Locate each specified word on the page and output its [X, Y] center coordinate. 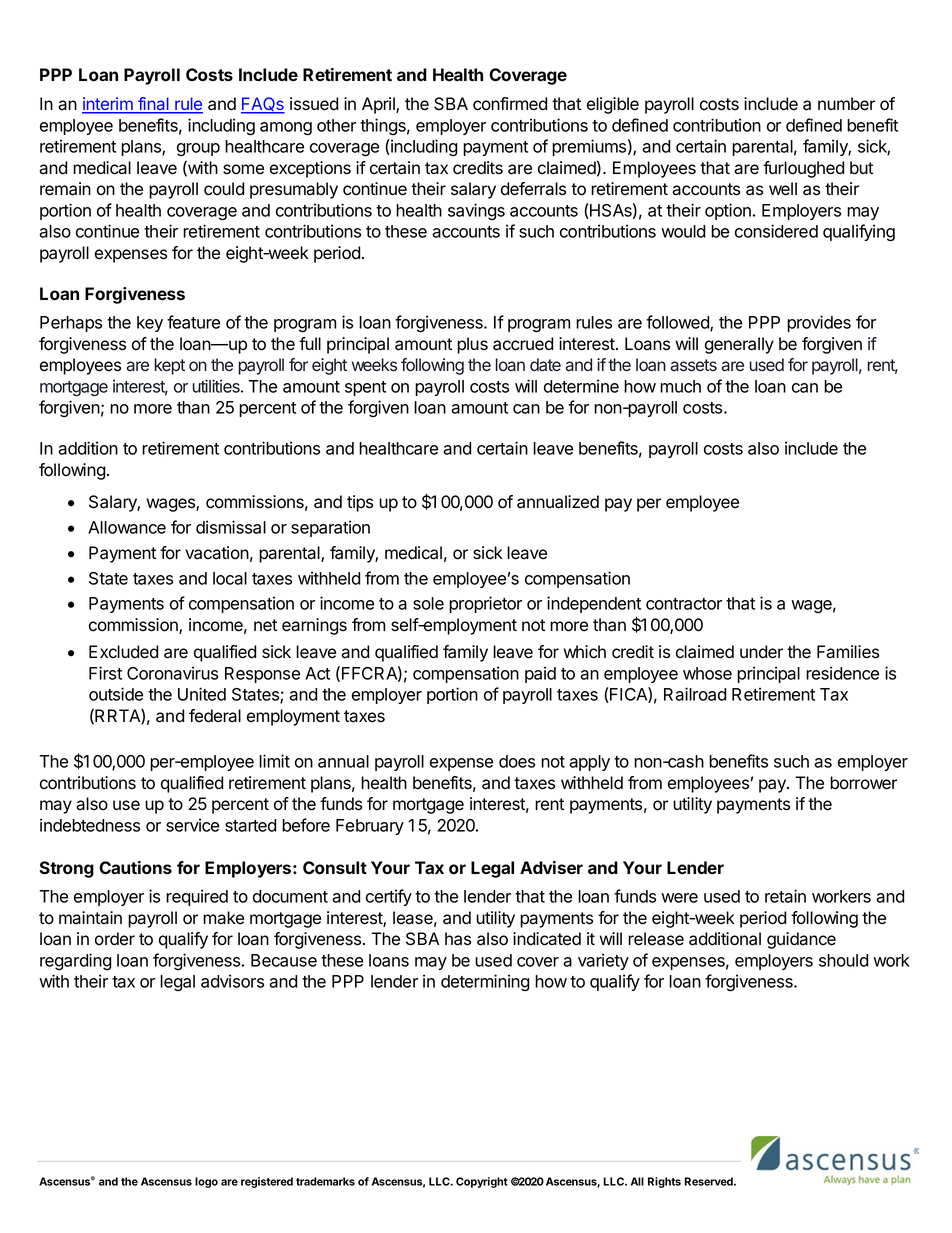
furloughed [803, 169]
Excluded [123, 652]
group [198, 149]
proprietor [485, 604]
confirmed [510, 104]
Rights [664, 1182]
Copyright [482, 1182]
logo [206, 1182]
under [761, 652]
